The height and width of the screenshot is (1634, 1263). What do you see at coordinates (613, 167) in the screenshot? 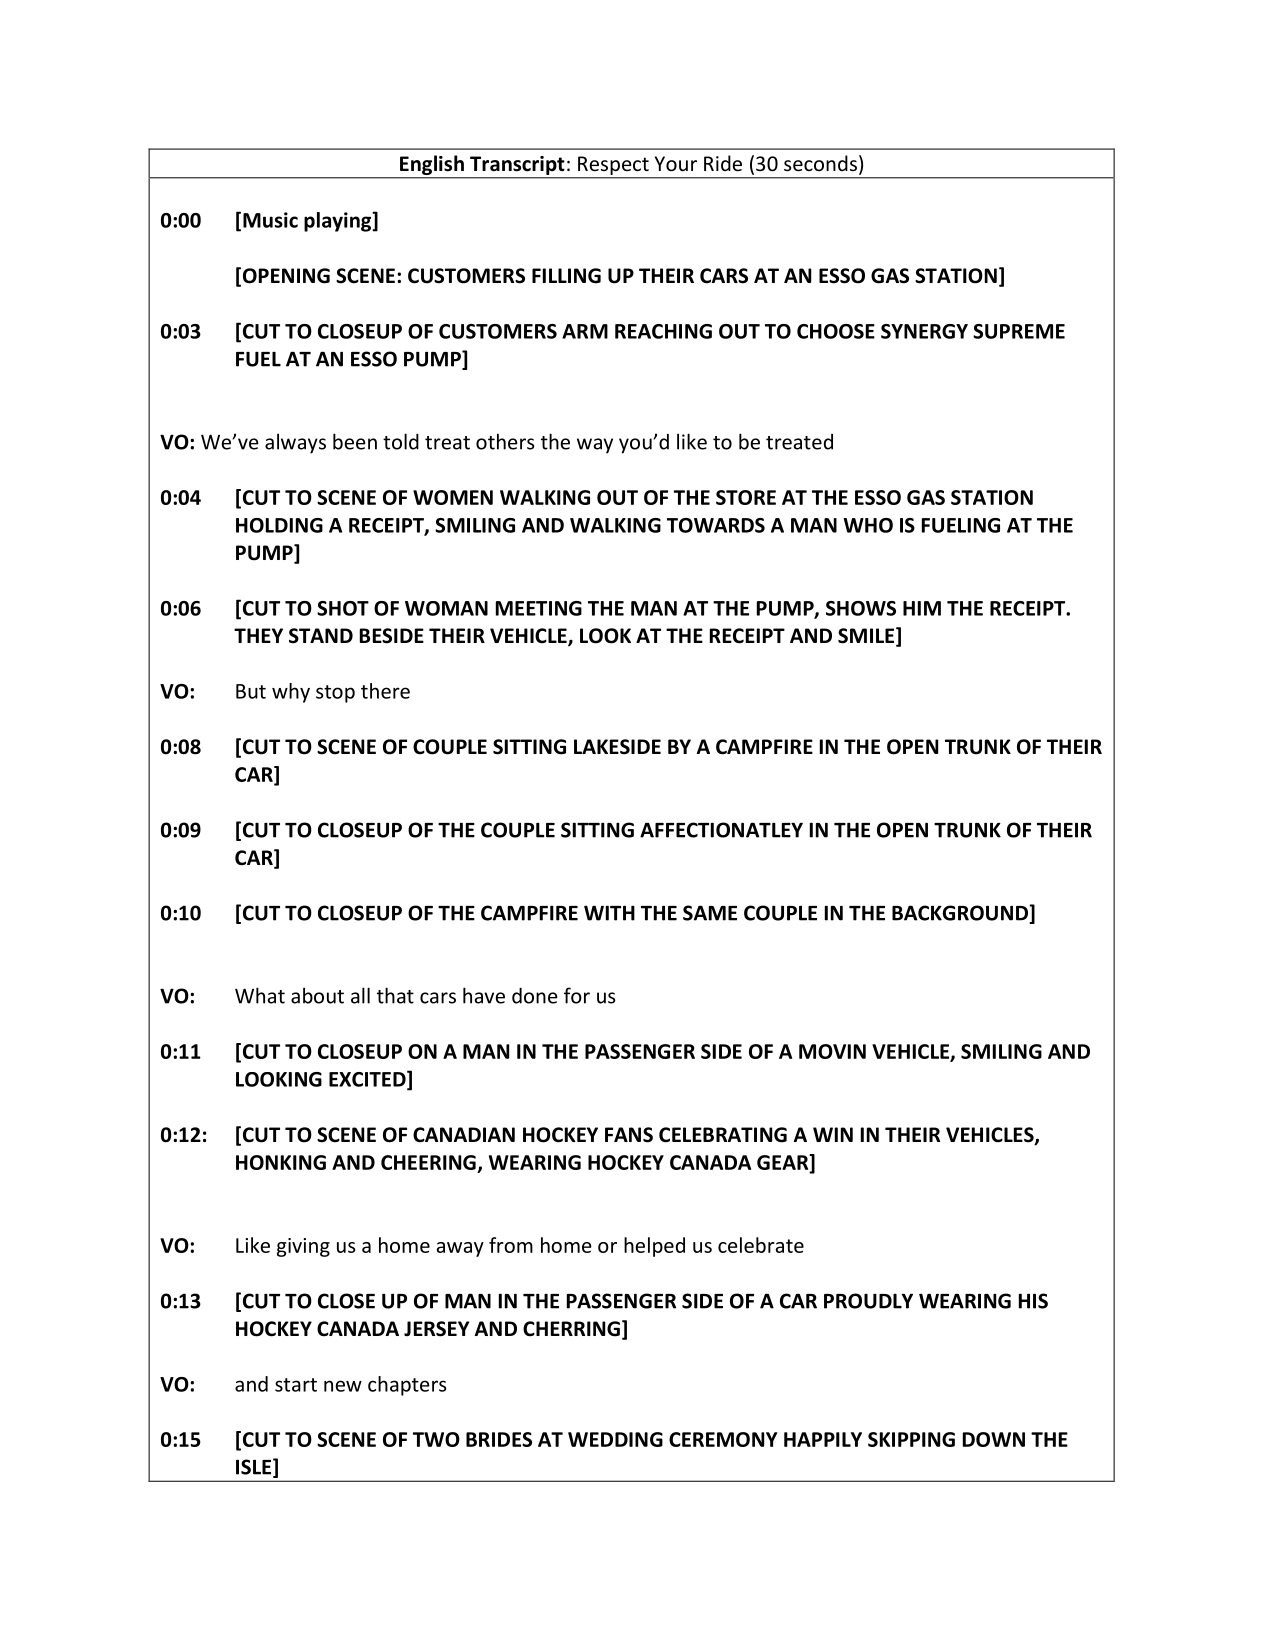
I see `Respect` at bounding box center [613, 167].
